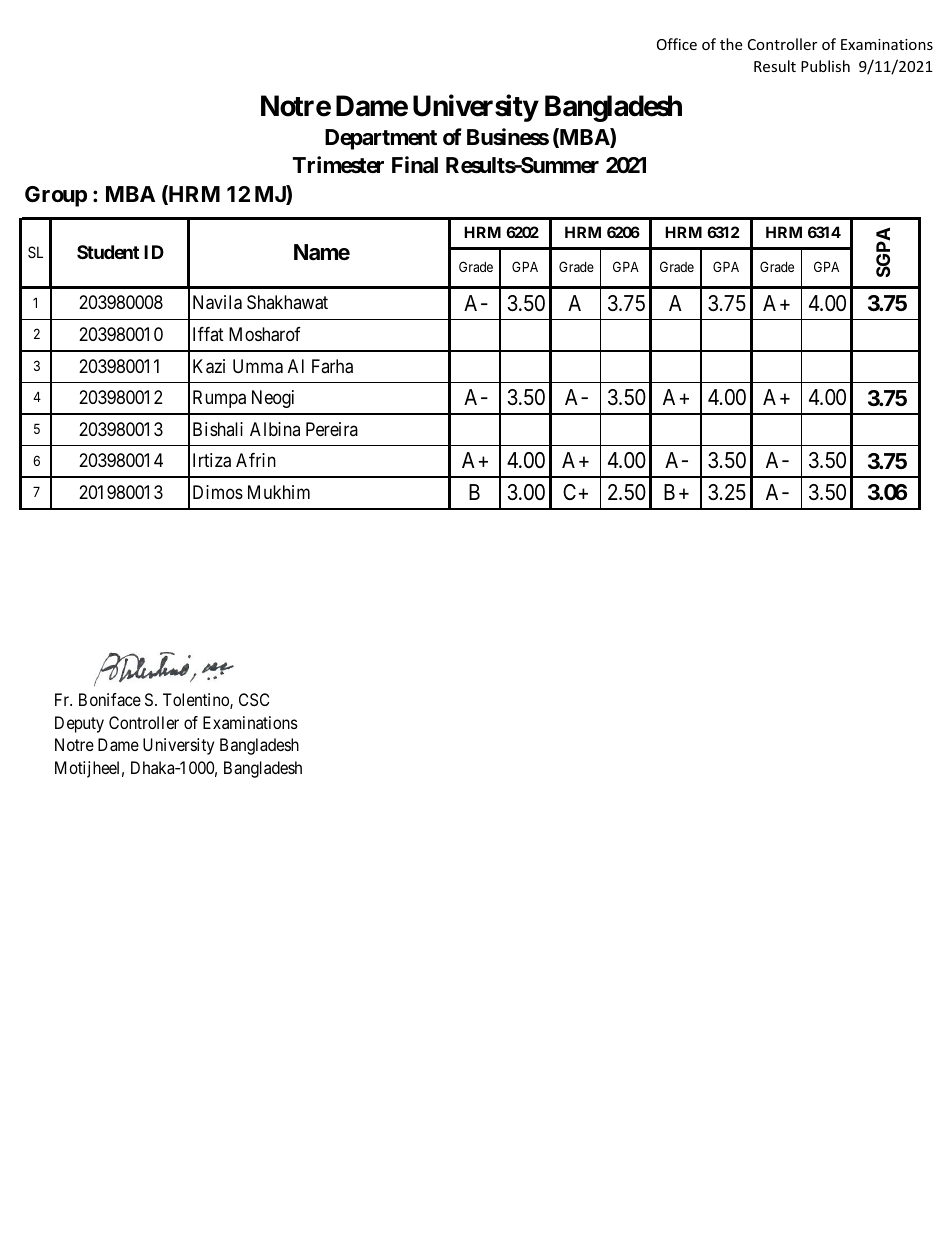 The image size is (952, 1233). Describe the element at coordinates (254, 699) in the page. I see `CSC` at that location.
